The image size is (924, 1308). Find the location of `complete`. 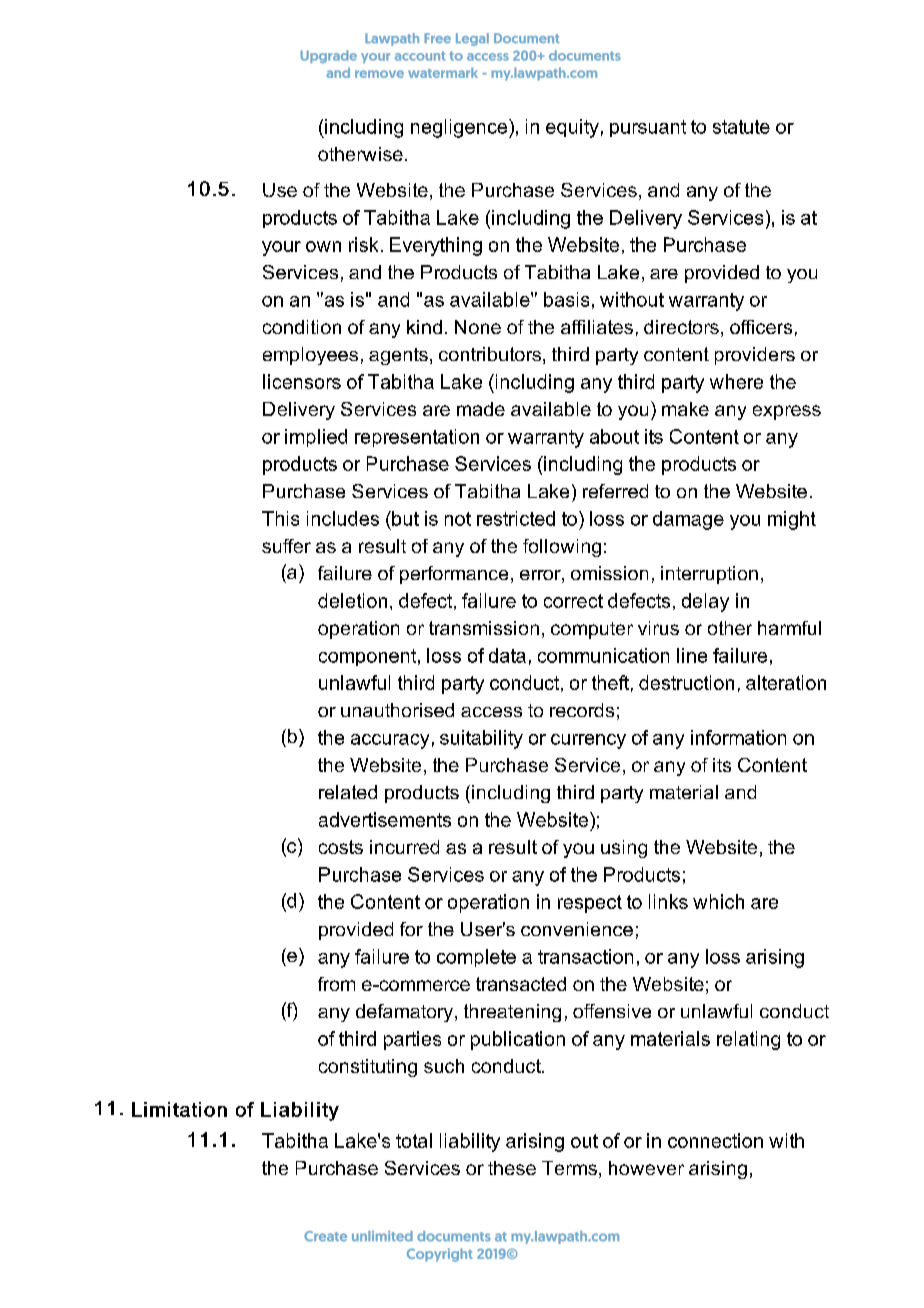

complete is located at coordinates (476, 958).
